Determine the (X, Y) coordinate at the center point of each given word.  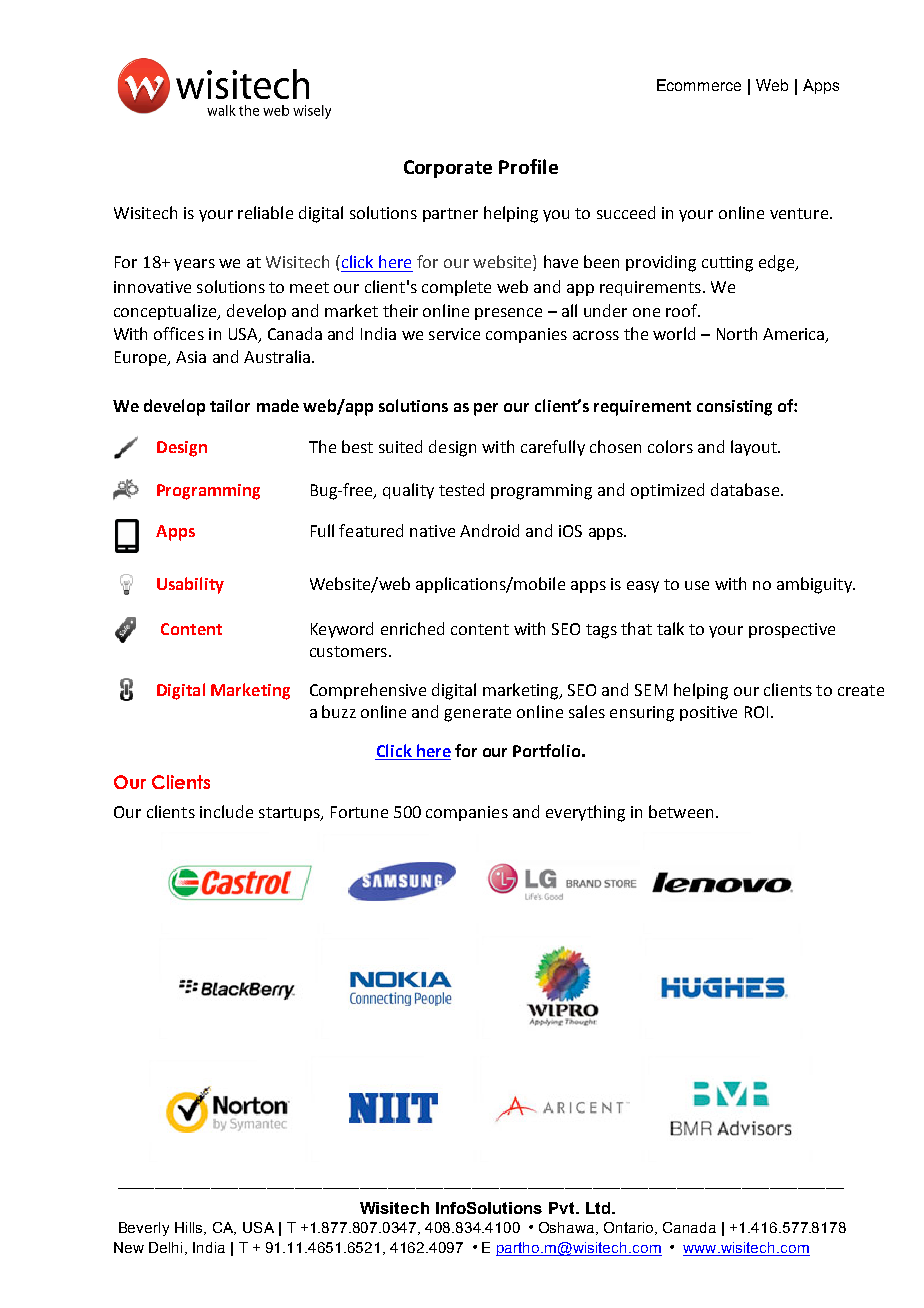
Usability (190, 585)
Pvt (563, 1208)
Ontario (630, 1228)
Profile (528, 166)
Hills (190, 1228)
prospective (792, 630)
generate (477, 714)
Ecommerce (699, 85)
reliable (265, 212)
